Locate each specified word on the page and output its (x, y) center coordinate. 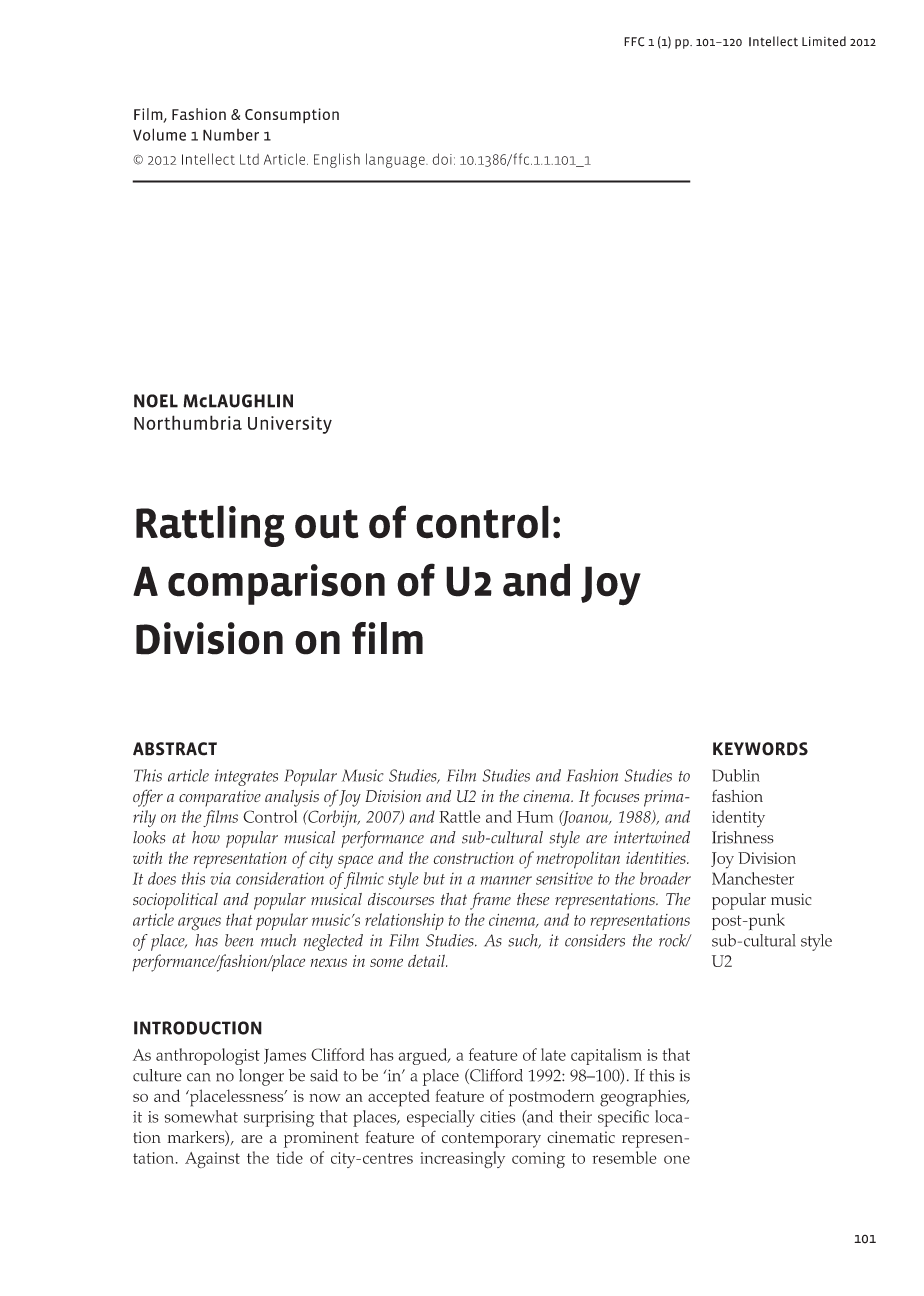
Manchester (753, 878)
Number (231, 135)
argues (199, 924)
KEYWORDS (760, 749)
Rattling (210, 526)
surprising (279, 1119)
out (327, 524)
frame (490, 901)
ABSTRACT (175, 749)
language (396, 160)
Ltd (249, 159)
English (337, 160)
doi (442, 159)
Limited (824, 41)
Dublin (736, 775)
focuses (615, 798)
